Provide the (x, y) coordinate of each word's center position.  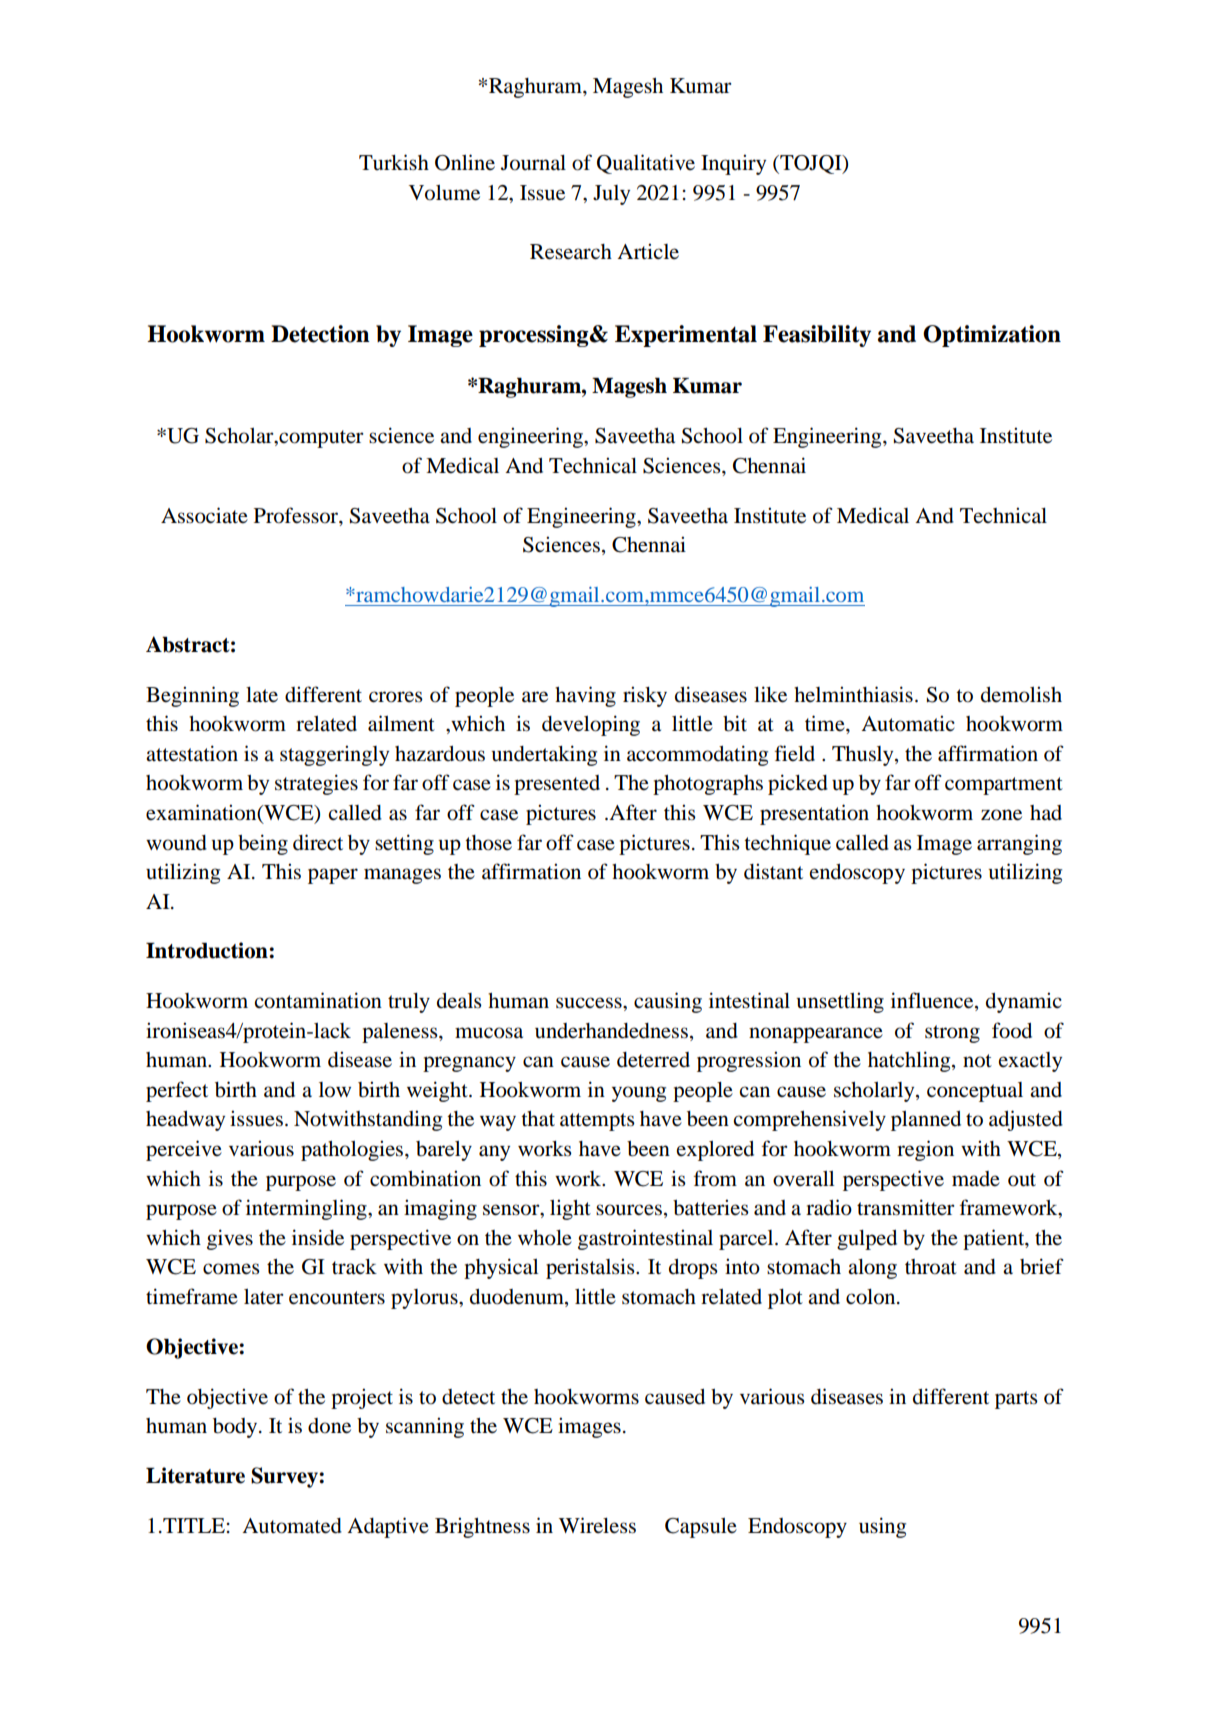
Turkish (394, 162)
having (585, 696)
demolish (1021, 694)
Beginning (192, 696)
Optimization (992, 336)
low (335, 1090)
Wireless (597, 1525)
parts (1016, 1400)
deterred (653, 1060)
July (611, 195)
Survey (285, 1477)
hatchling (910, 1061)
